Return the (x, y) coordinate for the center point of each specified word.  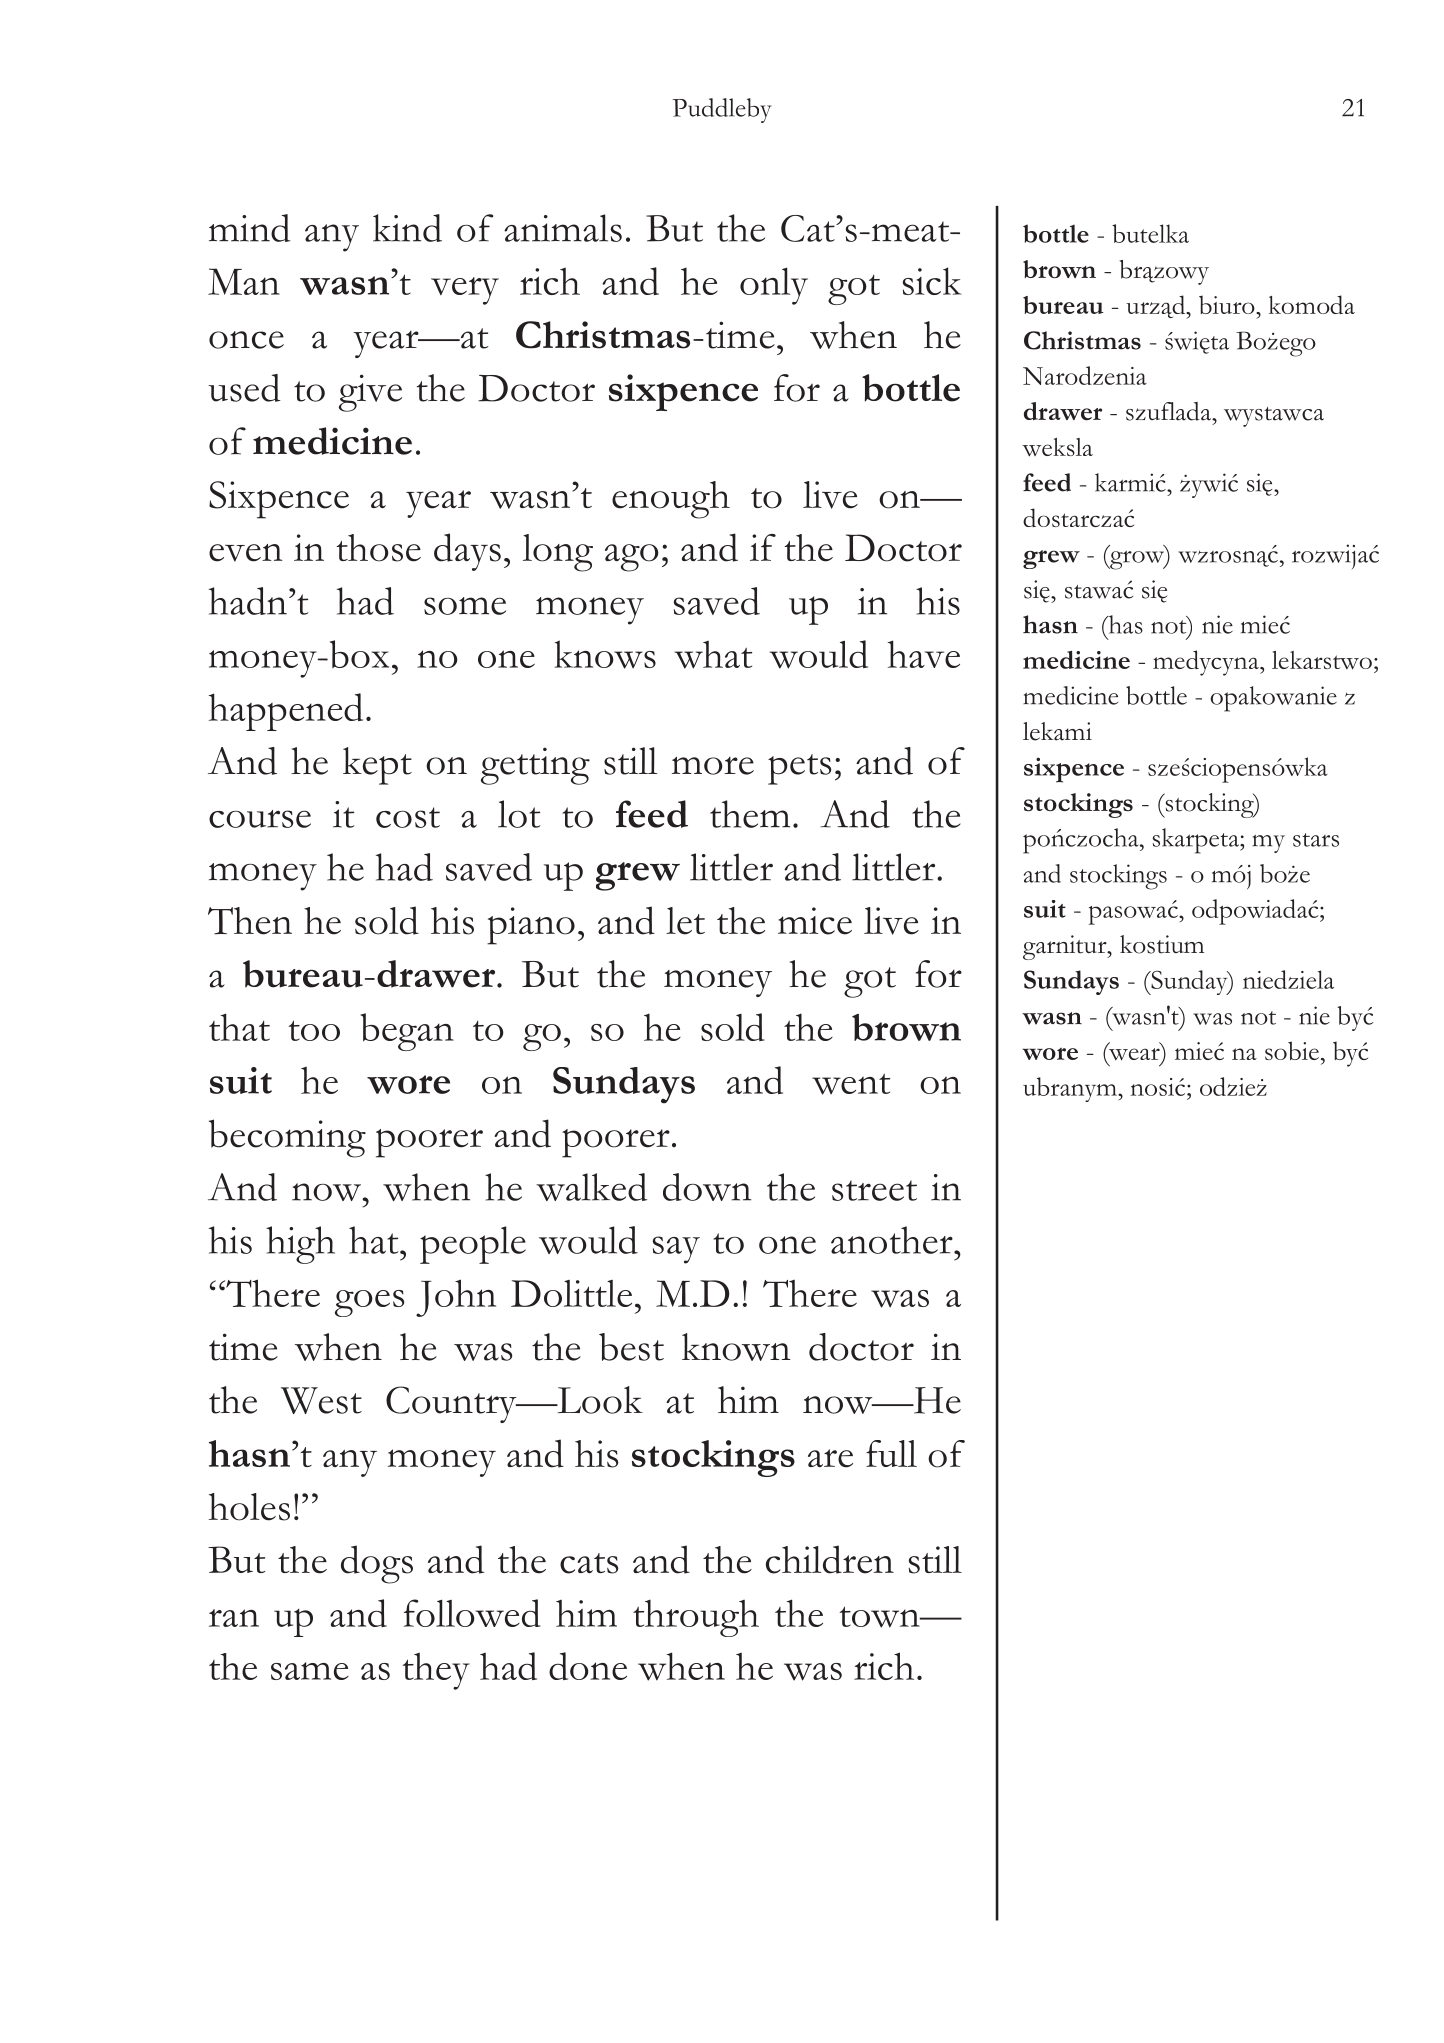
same (310, 1671)
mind (249, 228)
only (774, 286)
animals (563, 228)
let (685, 921)
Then (250, 921)
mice (815, 921)
